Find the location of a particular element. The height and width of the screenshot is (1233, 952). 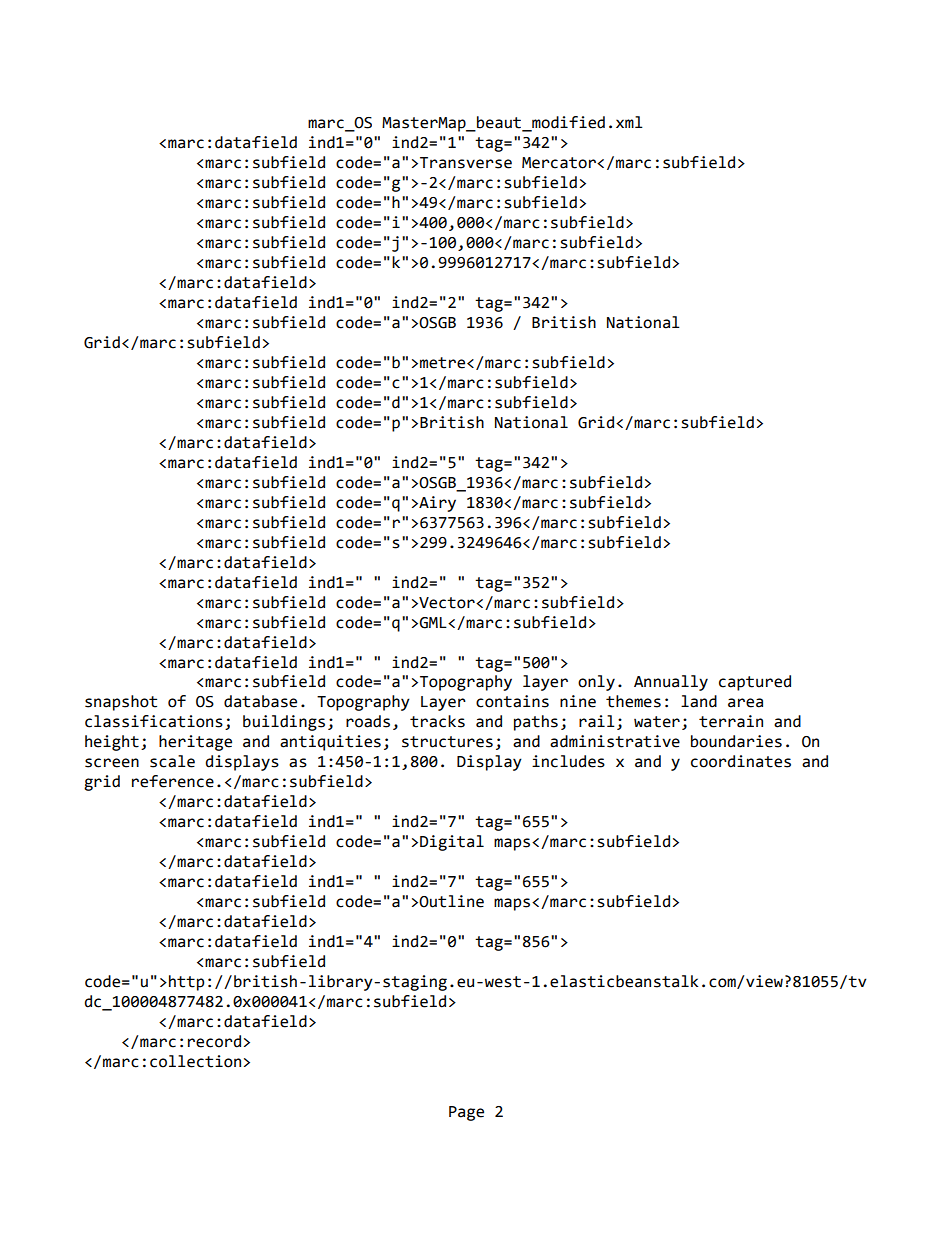

includes is located at coordinates (568, 761).
